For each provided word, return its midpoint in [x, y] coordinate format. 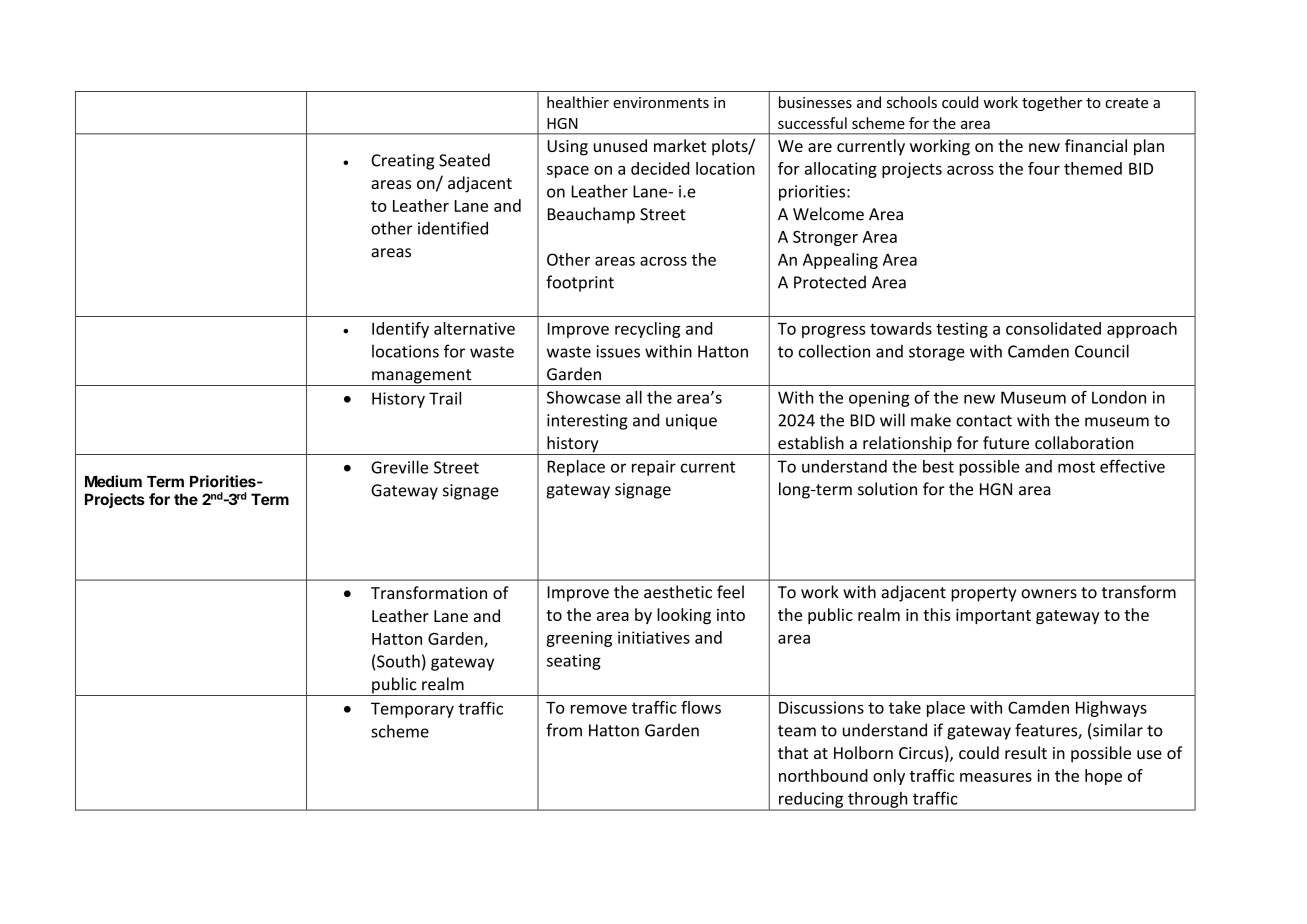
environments [661, 102]
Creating [402, 162]
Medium [113, 481]
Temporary [412, 710]
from [564, 730]
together [1052, 103]
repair [654, 468]
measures [996, 777]
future [1006, 442]
